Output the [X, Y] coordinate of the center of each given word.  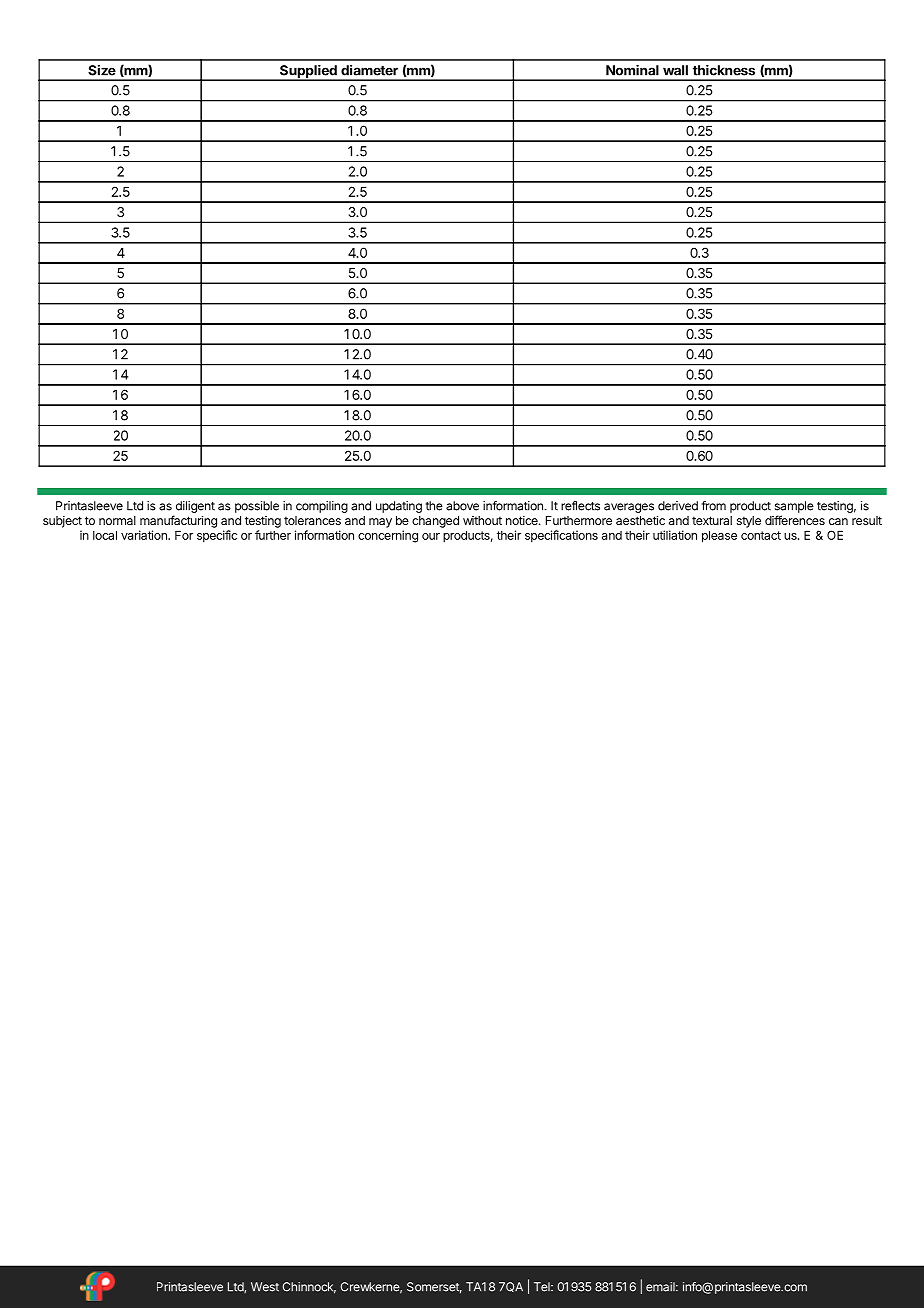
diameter [369, 70]
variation [145, 535]
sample [794, 507]
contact [761, 535]
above [462, 506]
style [749, 522]
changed [435, 522]
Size [102, 70]
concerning [388, 536]
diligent [195, 507]
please [719, 536]
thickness [724, 70]
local [105, 535]
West [265, 1287]
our [431, 536]
